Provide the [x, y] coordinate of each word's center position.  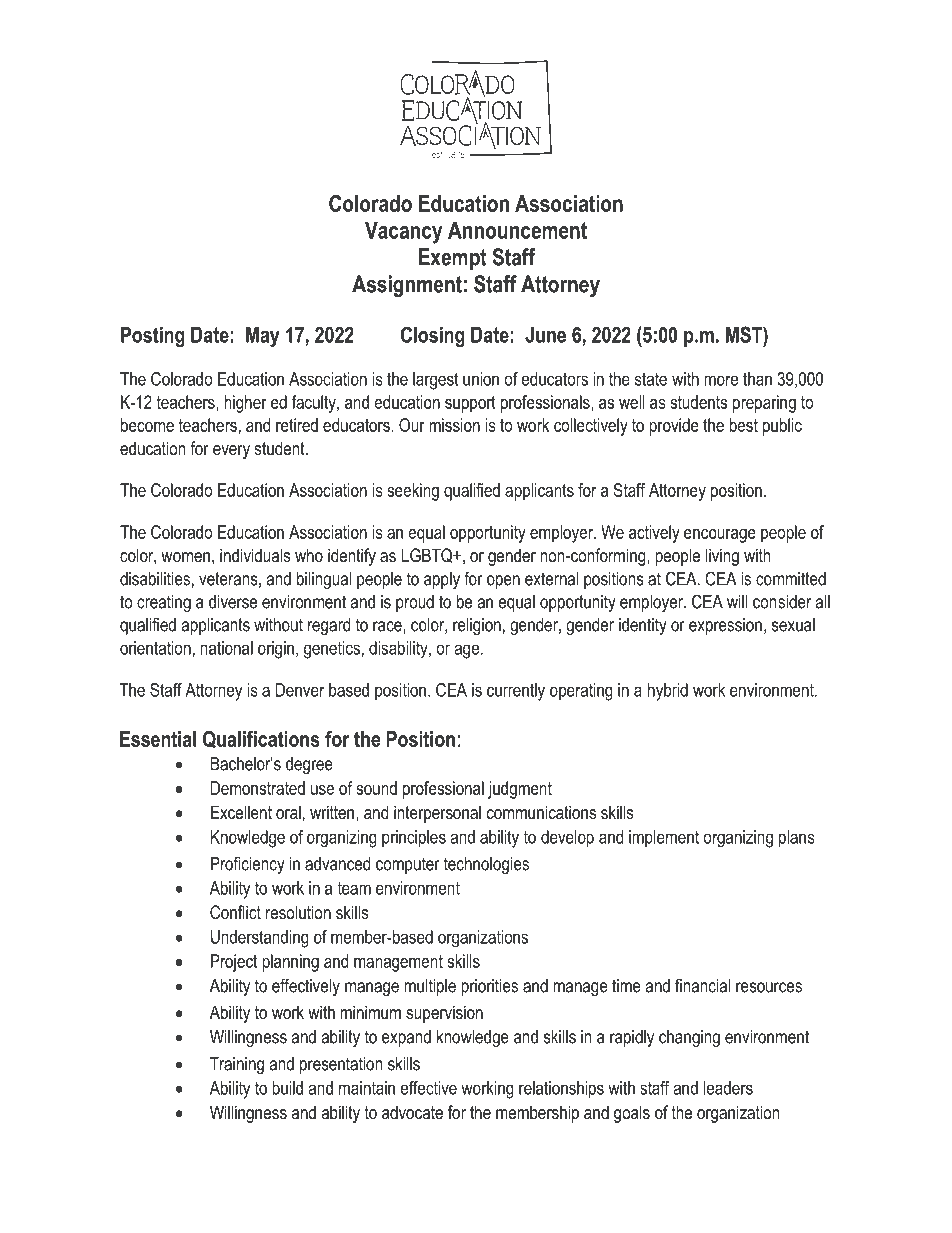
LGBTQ [428, 555]
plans [797, 839]
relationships [561, 1090]
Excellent [241, 812]
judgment [520, 790]
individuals [255, 555]
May [263, 337]
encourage [720, 536]
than [757, 379]
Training [237, 1065]
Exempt [453, 259]
